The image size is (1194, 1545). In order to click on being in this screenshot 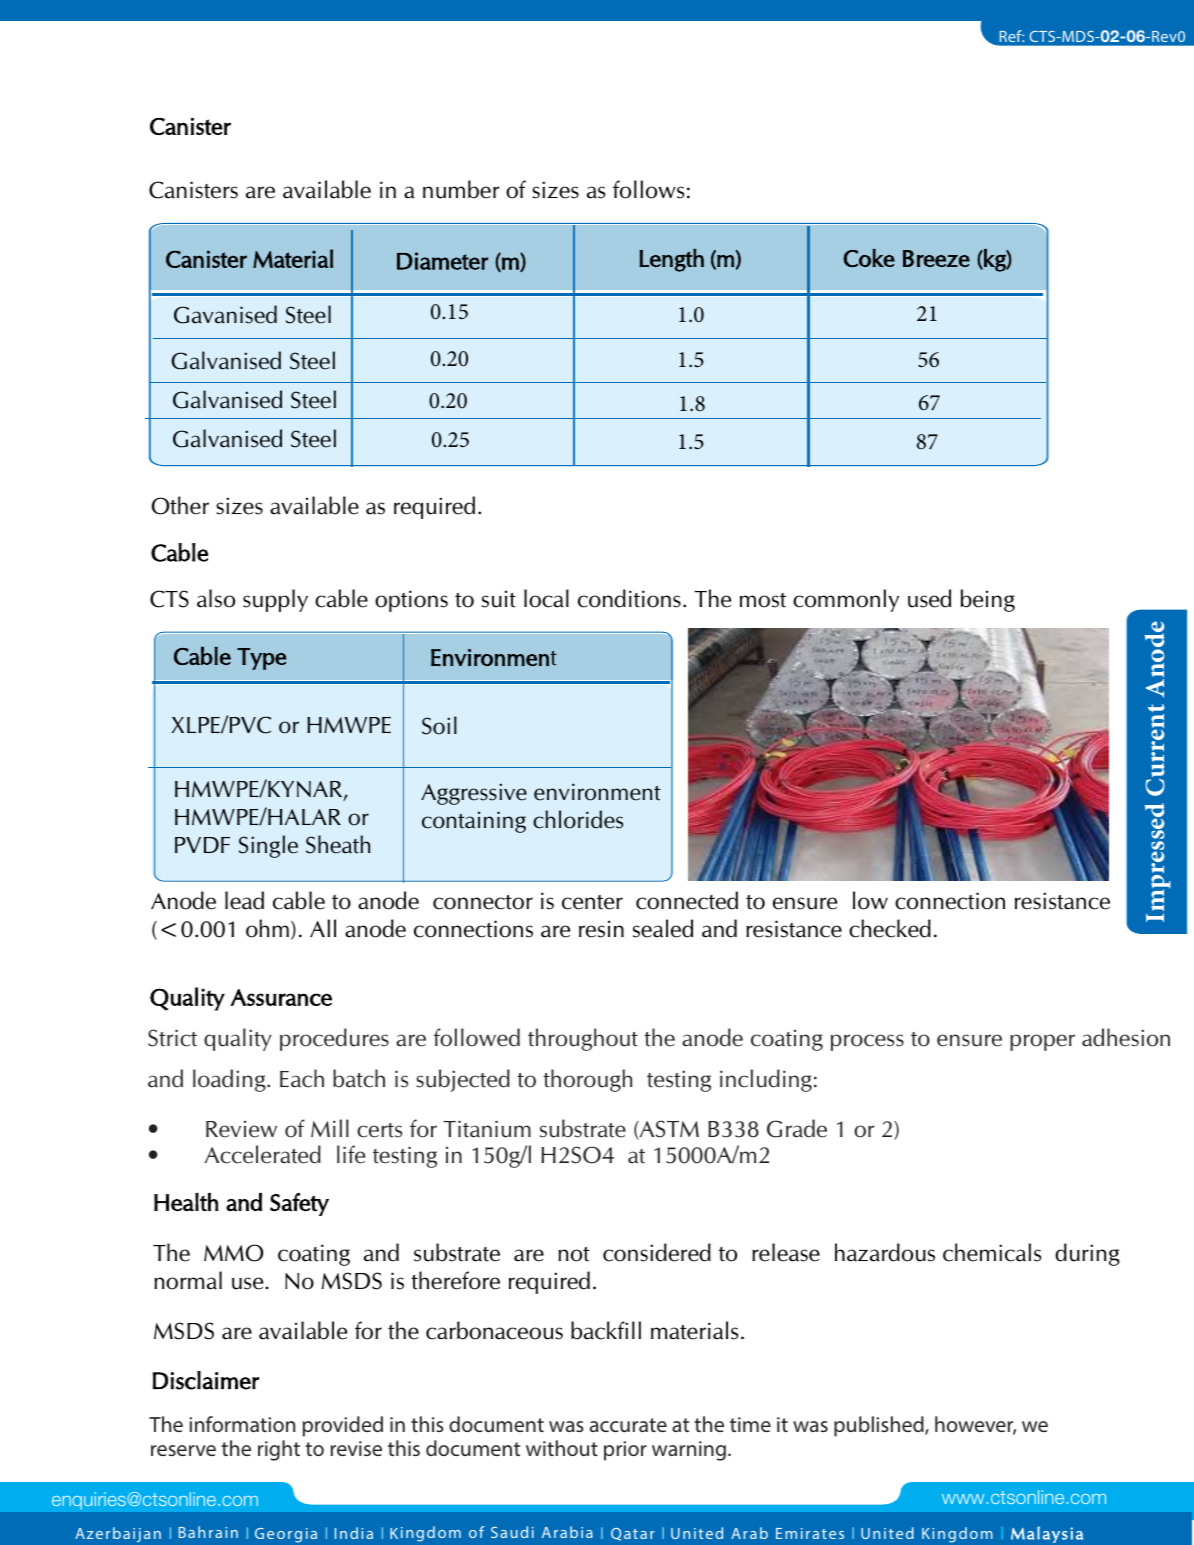, I will do `click(988, 600)`.
